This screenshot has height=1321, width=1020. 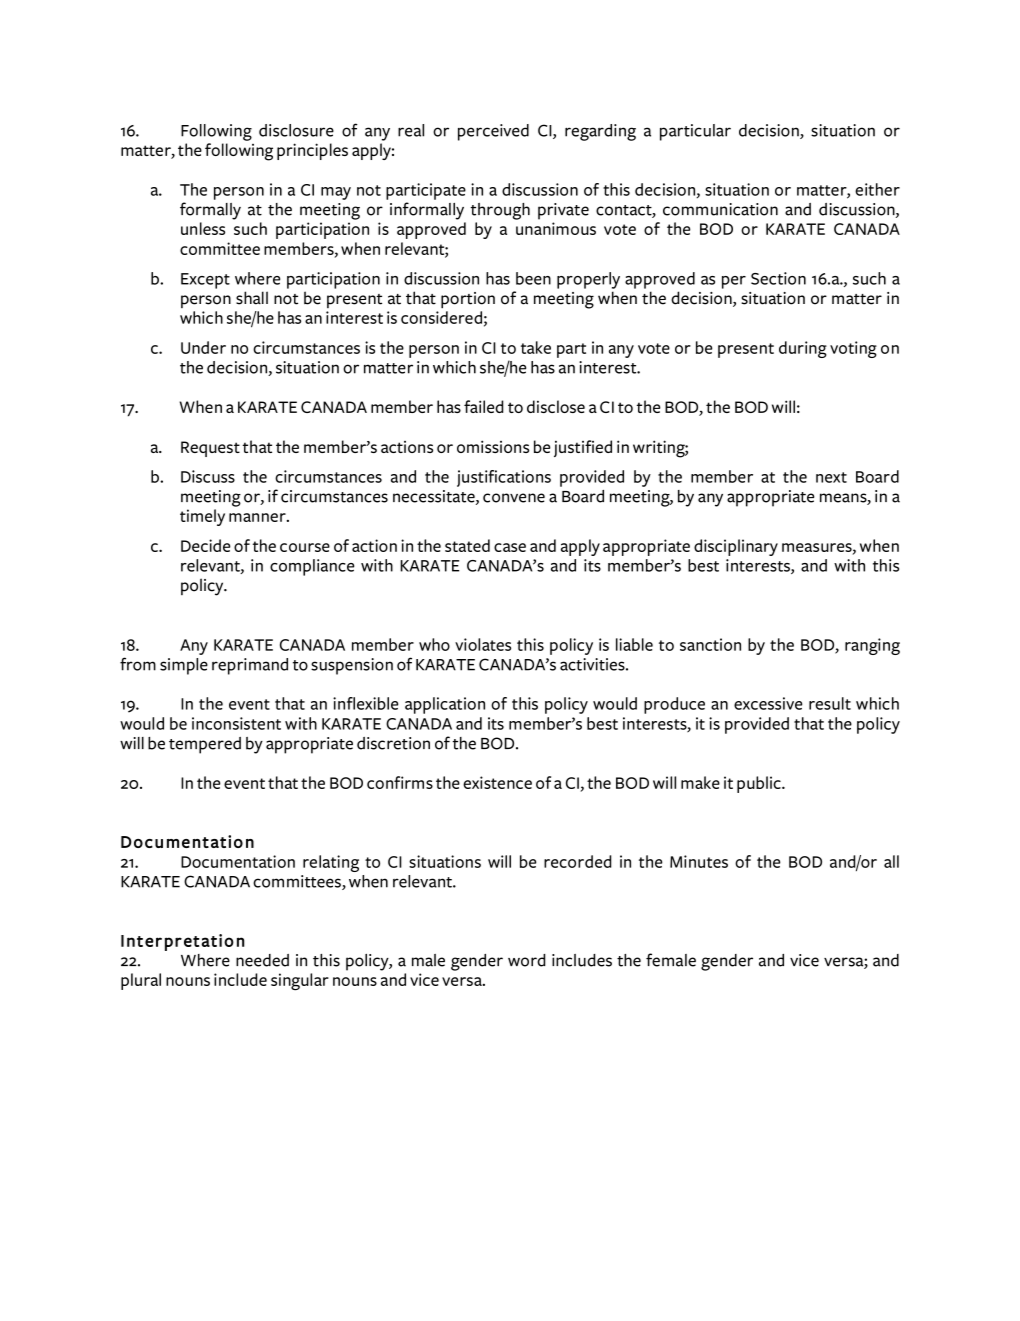 What do you see at coordinates (205, 545) in the screenshot?
I see `Decide` at bounding box center [205, 545].
